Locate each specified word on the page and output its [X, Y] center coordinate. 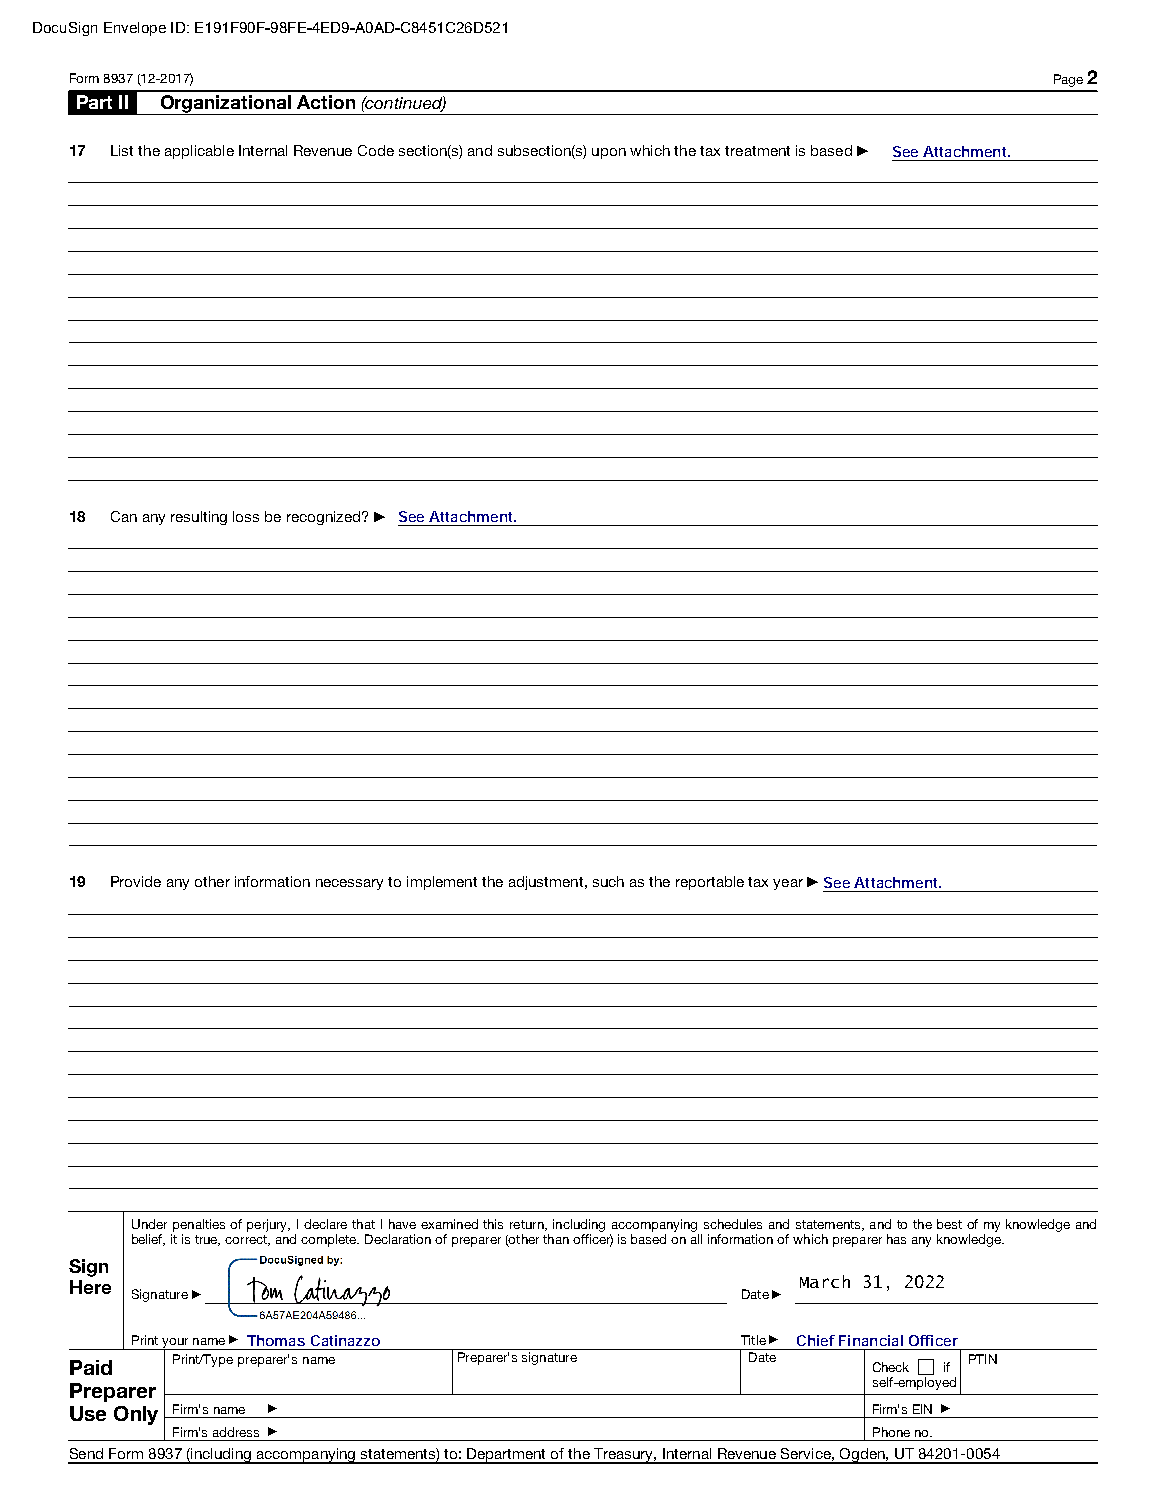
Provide [136, 881]
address [236, 1432]
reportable [710, 883]
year [788, 884]
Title [753, 1340]
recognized [323, 518]
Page [1068, 80]
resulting [199, 518]
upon [609, 153]
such [608, 881]
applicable [199, 152]
